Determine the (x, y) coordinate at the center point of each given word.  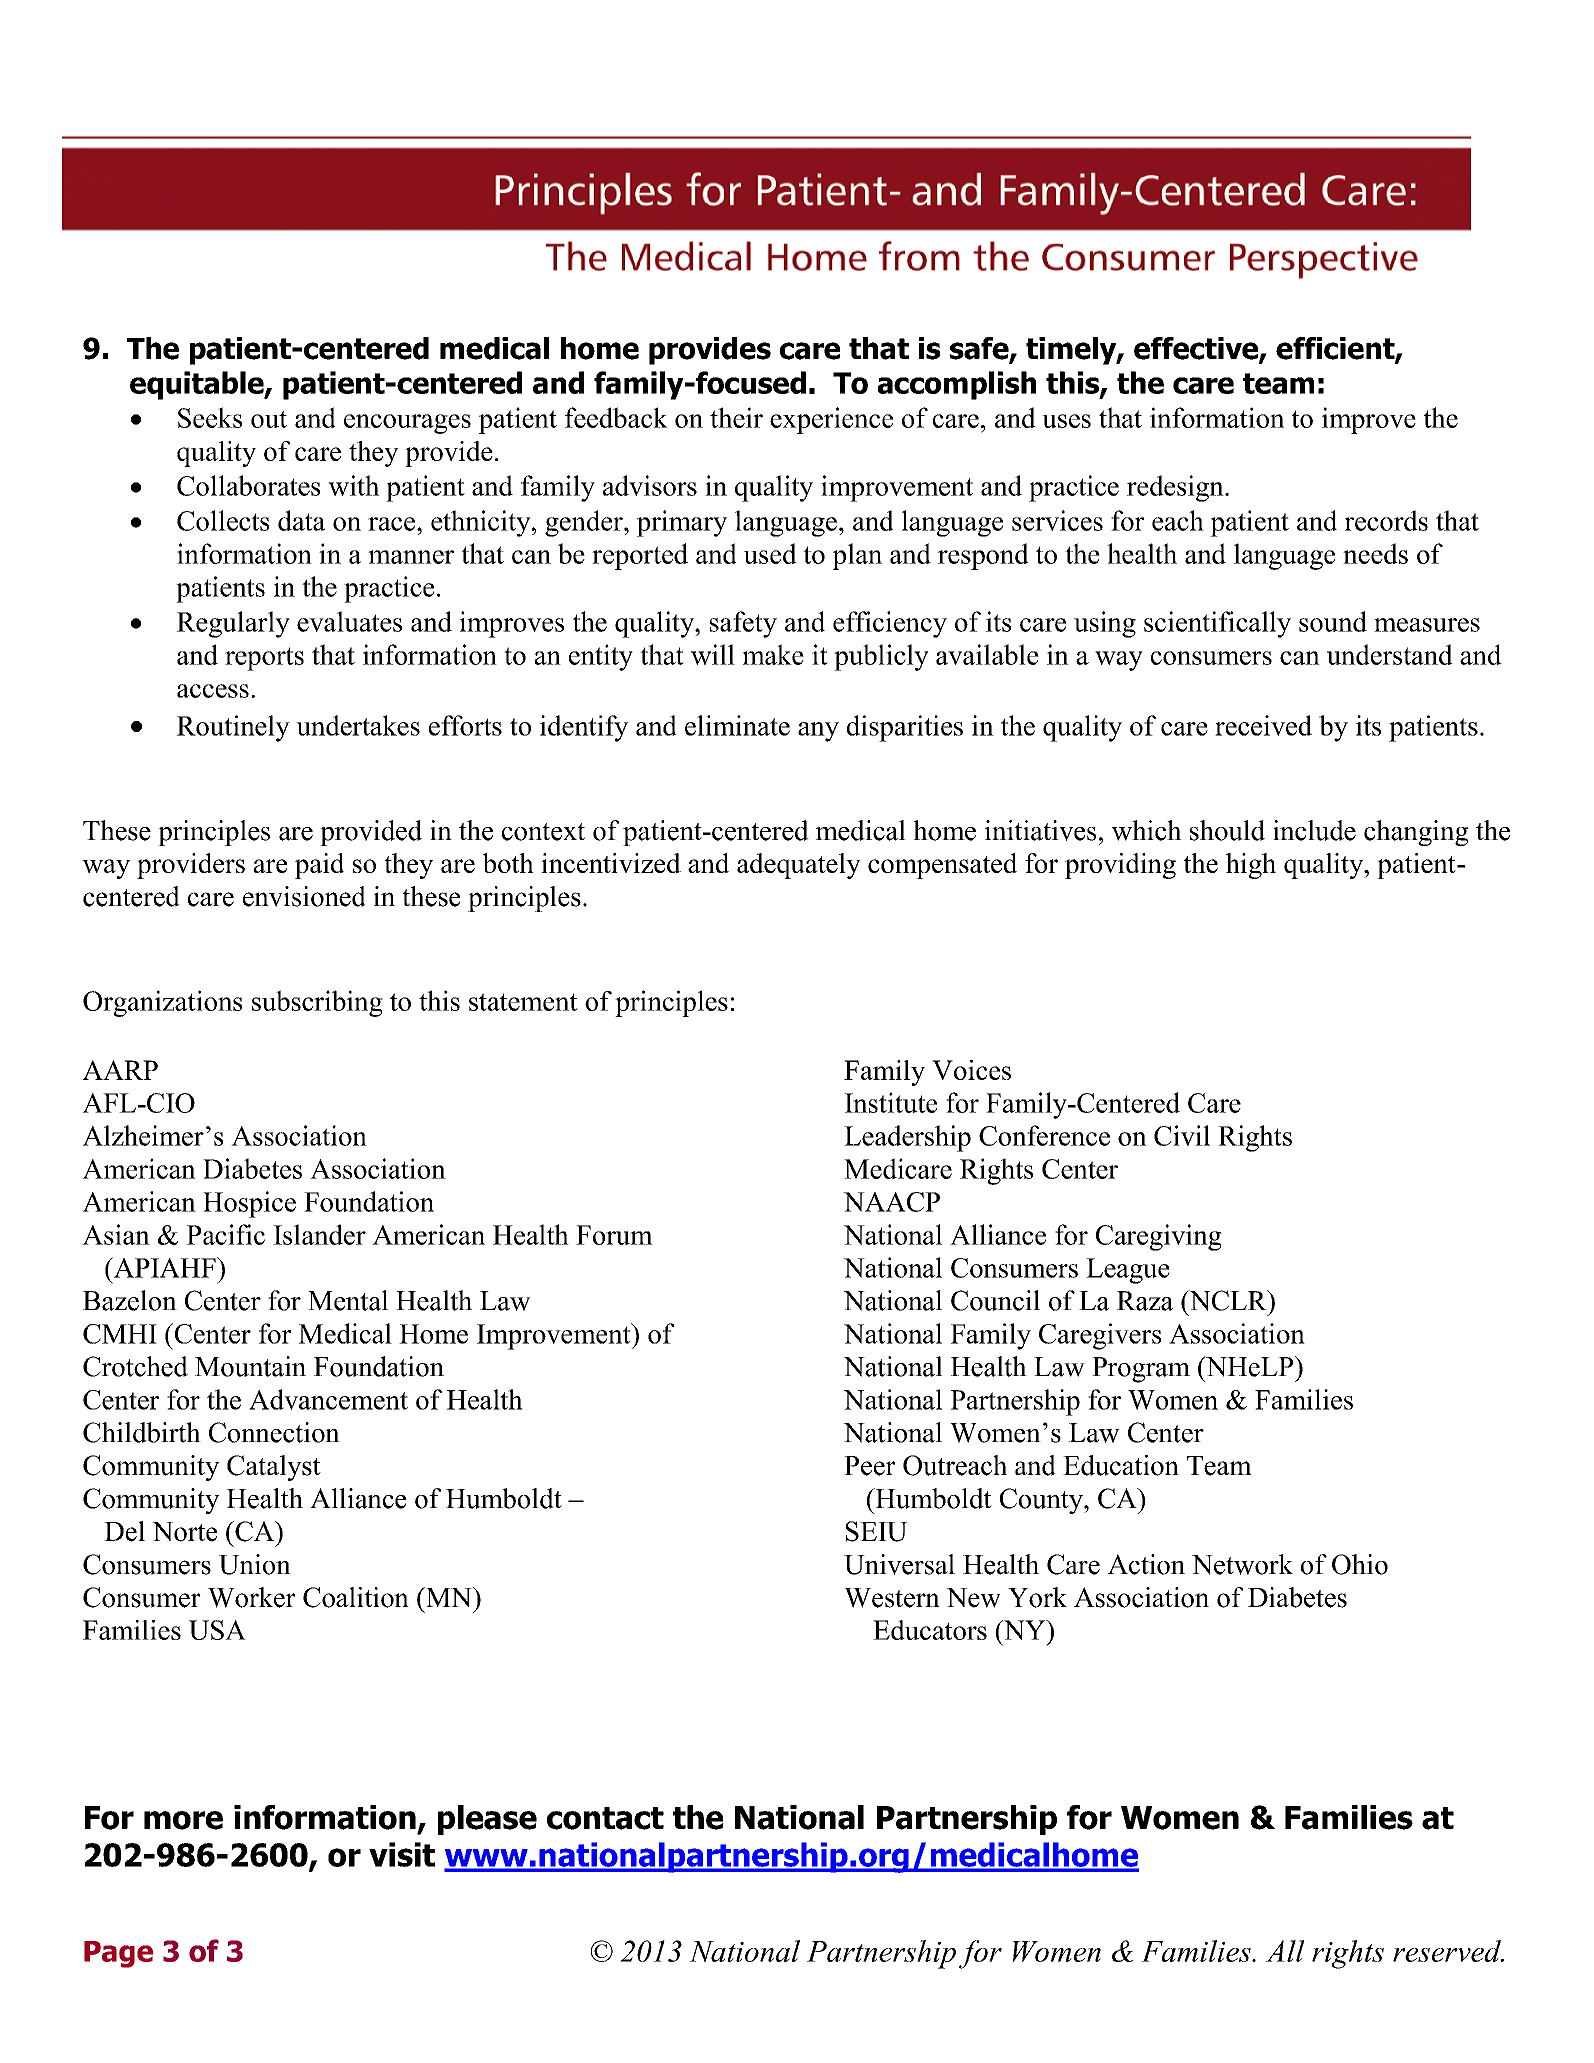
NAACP (891, 1202)
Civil (1182, 1135)
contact (605, 1818)
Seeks (210, 417)
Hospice (249, 1204)
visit (402, 1854)
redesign (1176, 488)
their (736, 417)
